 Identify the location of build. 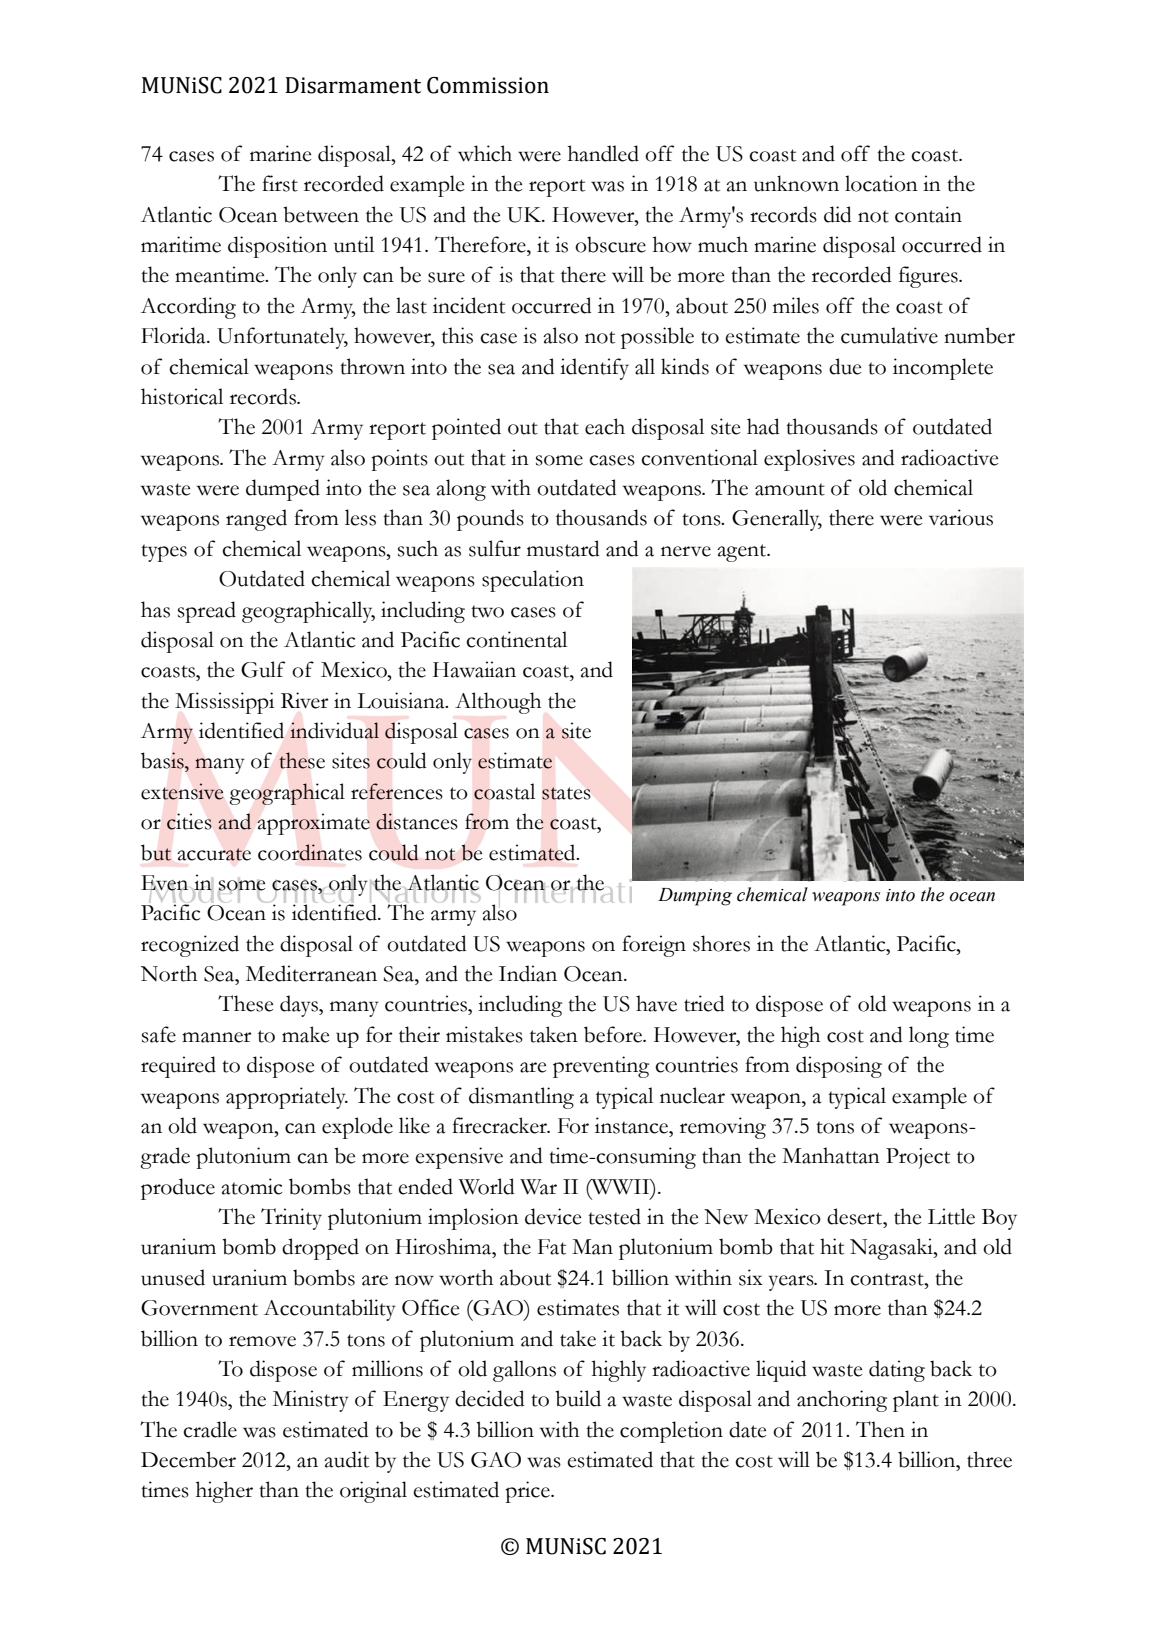
(578, 1398).
